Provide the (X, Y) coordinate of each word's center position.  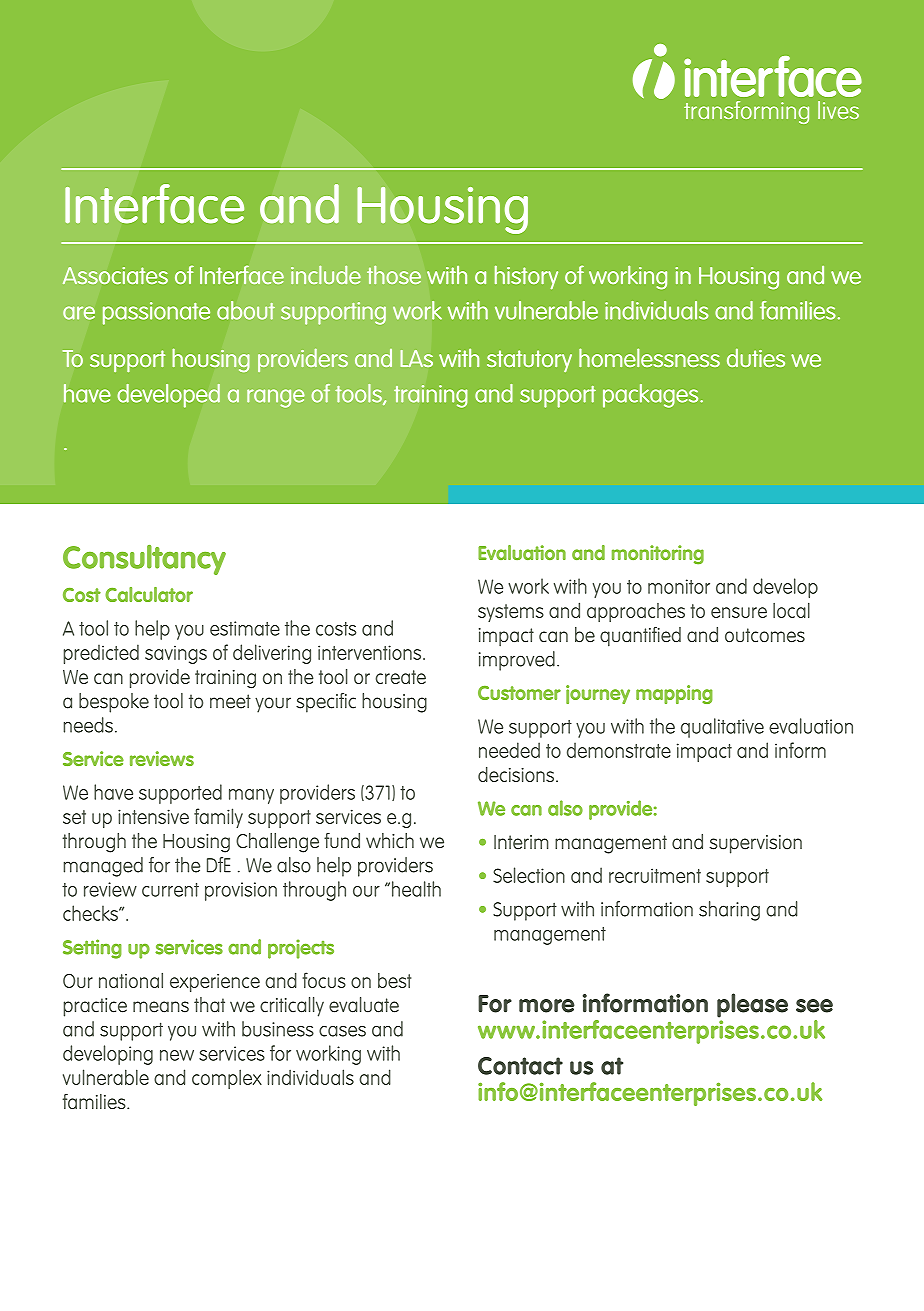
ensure (739, 612)
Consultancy (144, 560)
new (177, 1055)
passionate (156, 313)
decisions (517, 774)
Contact (520, 1066)
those (394, 275)
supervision (755, 844)
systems (511, 613)
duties (756, 357)
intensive (153, 816)
